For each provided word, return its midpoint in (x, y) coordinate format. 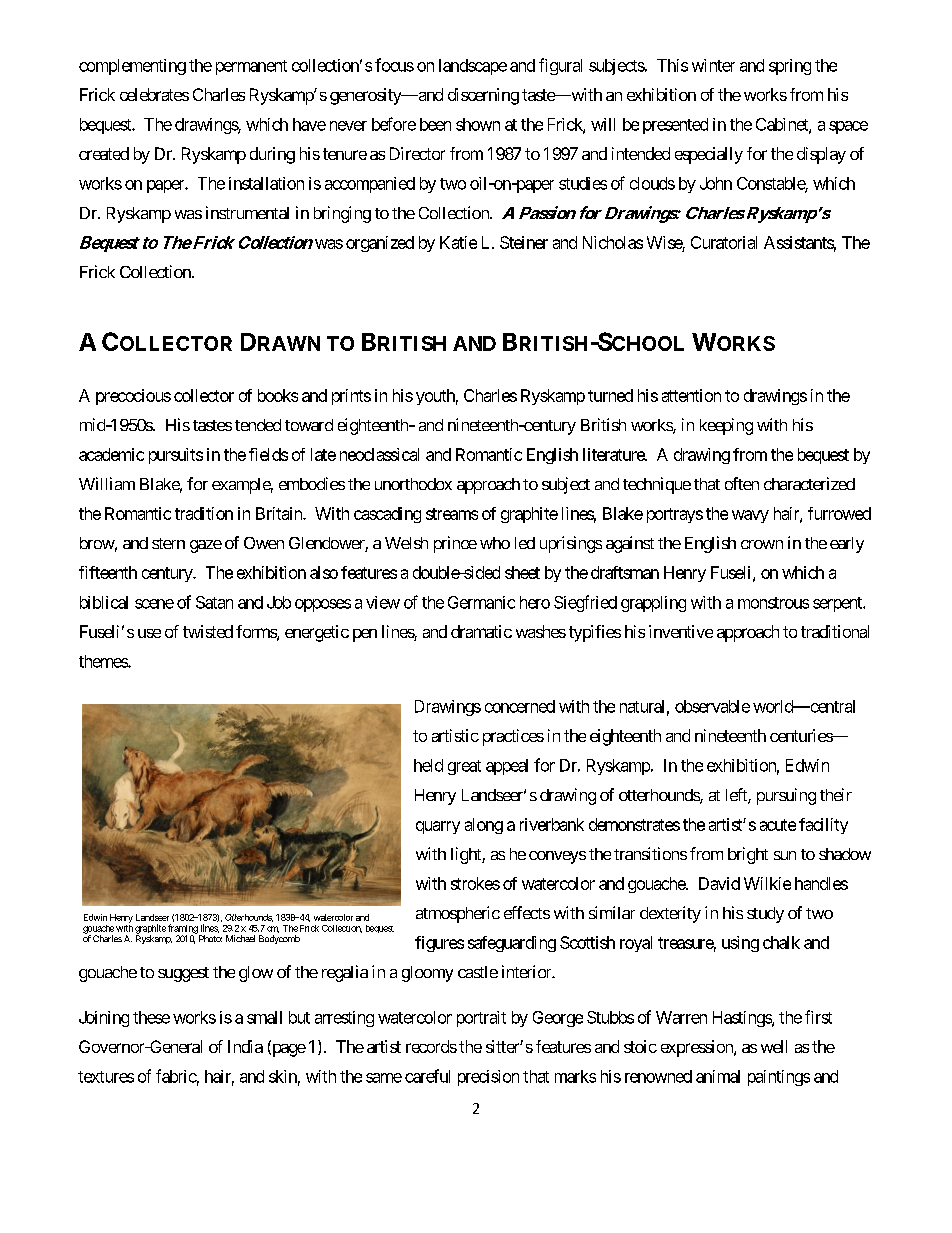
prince (455, 544)
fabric (176, 1076)
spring (790, 67)
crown (762, 544)
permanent (251, 67)
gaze (206, 546)
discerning (483, 96)
